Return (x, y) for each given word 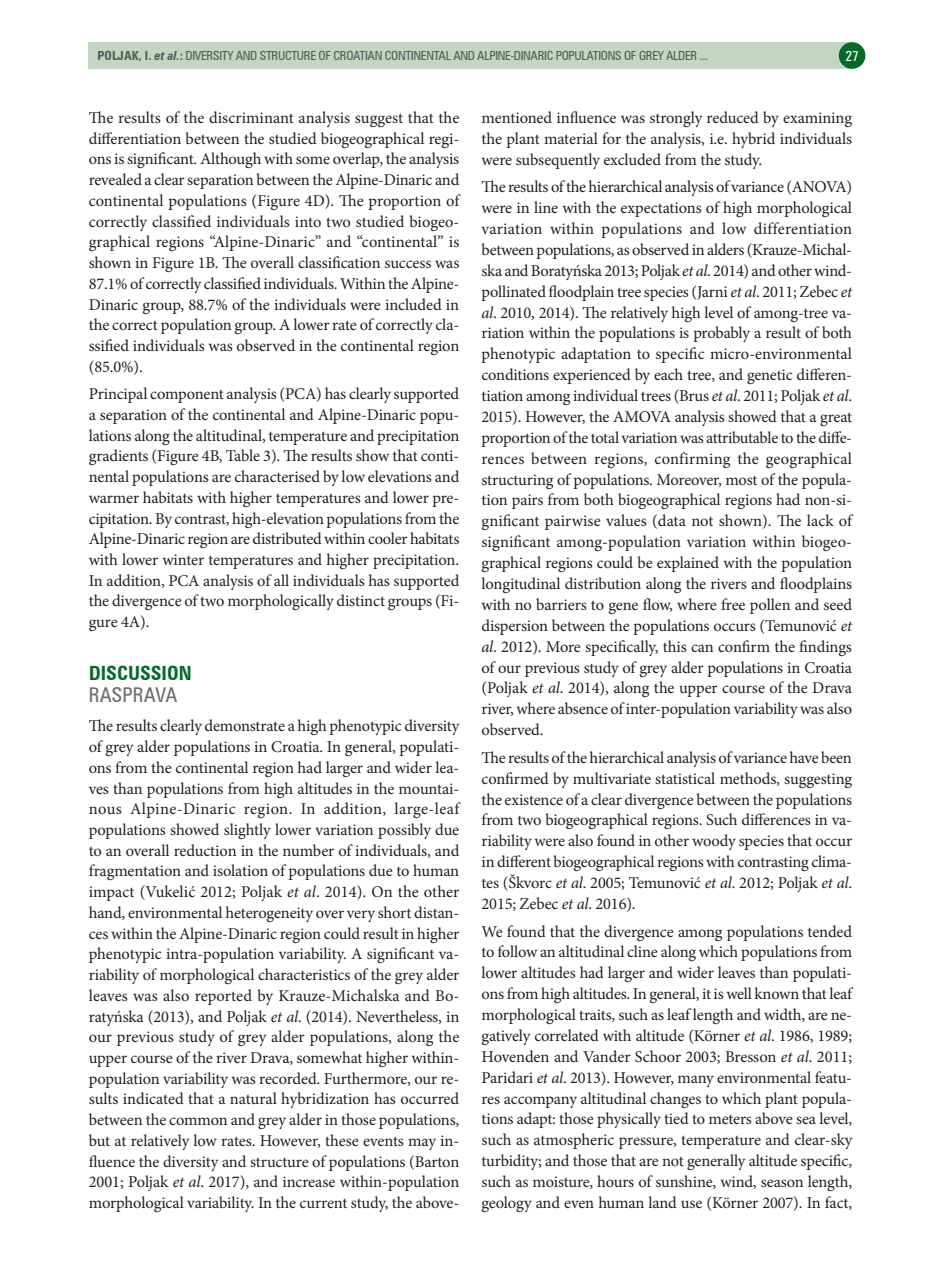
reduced (733, 117)
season (782, 1183)
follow (517, 951)
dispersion (515, 627)
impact (111, 893)
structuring (517, 481)
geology (506, 1204)
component (187, 396)
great (836, 419)
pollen (770, 606)
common (198, 1121)
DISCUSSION (140, 672)
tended (830, 931)
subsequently (558, 161)
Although (230, 160)
